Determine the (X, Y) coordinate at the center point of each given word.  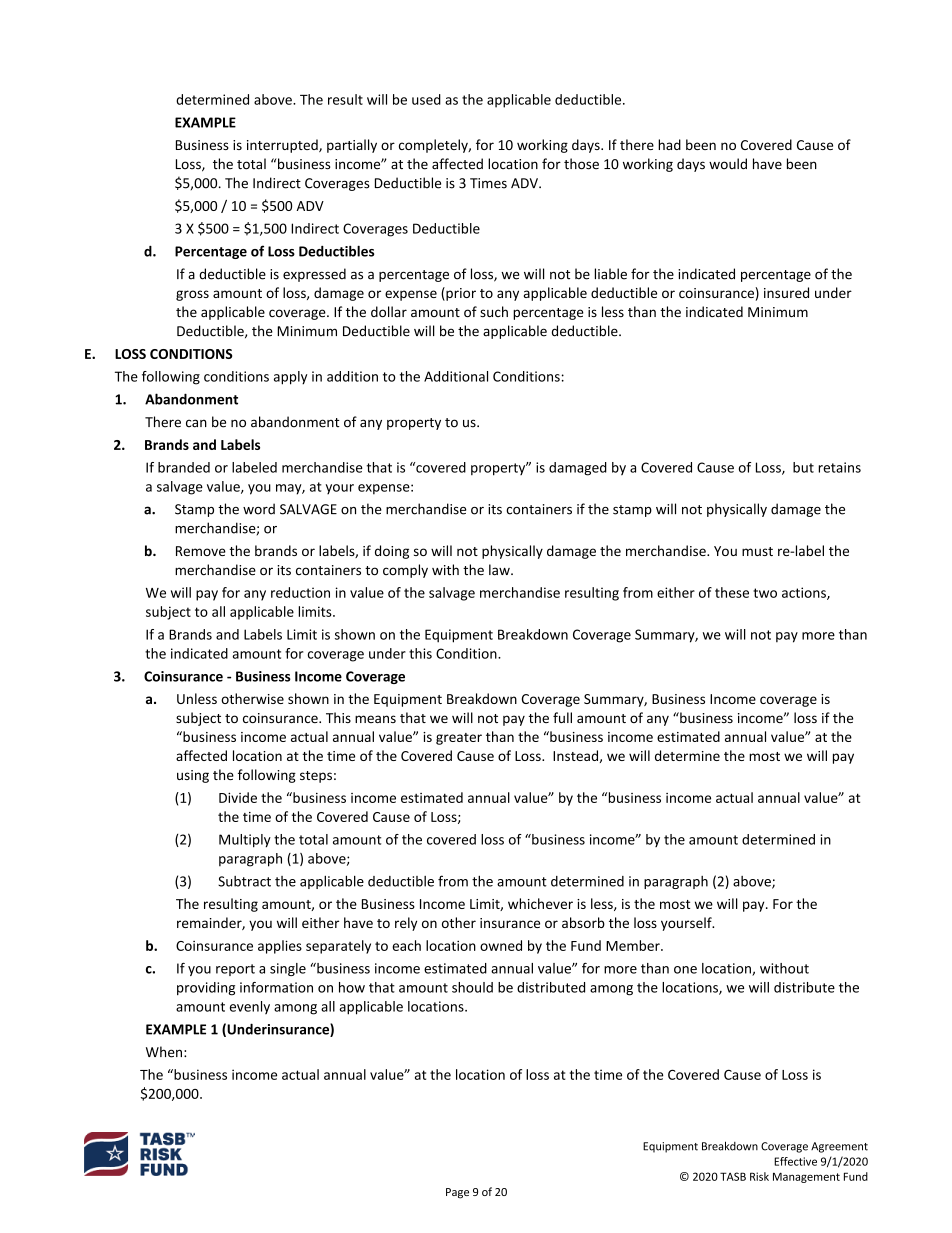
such (494, 311)
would (728, 164)
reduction (300, 592)
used (426, 99)
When (164, 1052)
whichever (540, 903)
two (765, 593)
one (685, 970)
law (500, 570)
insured (786, 292)
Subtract (244, 881)
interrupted (283, 146)
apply (290, 378)
